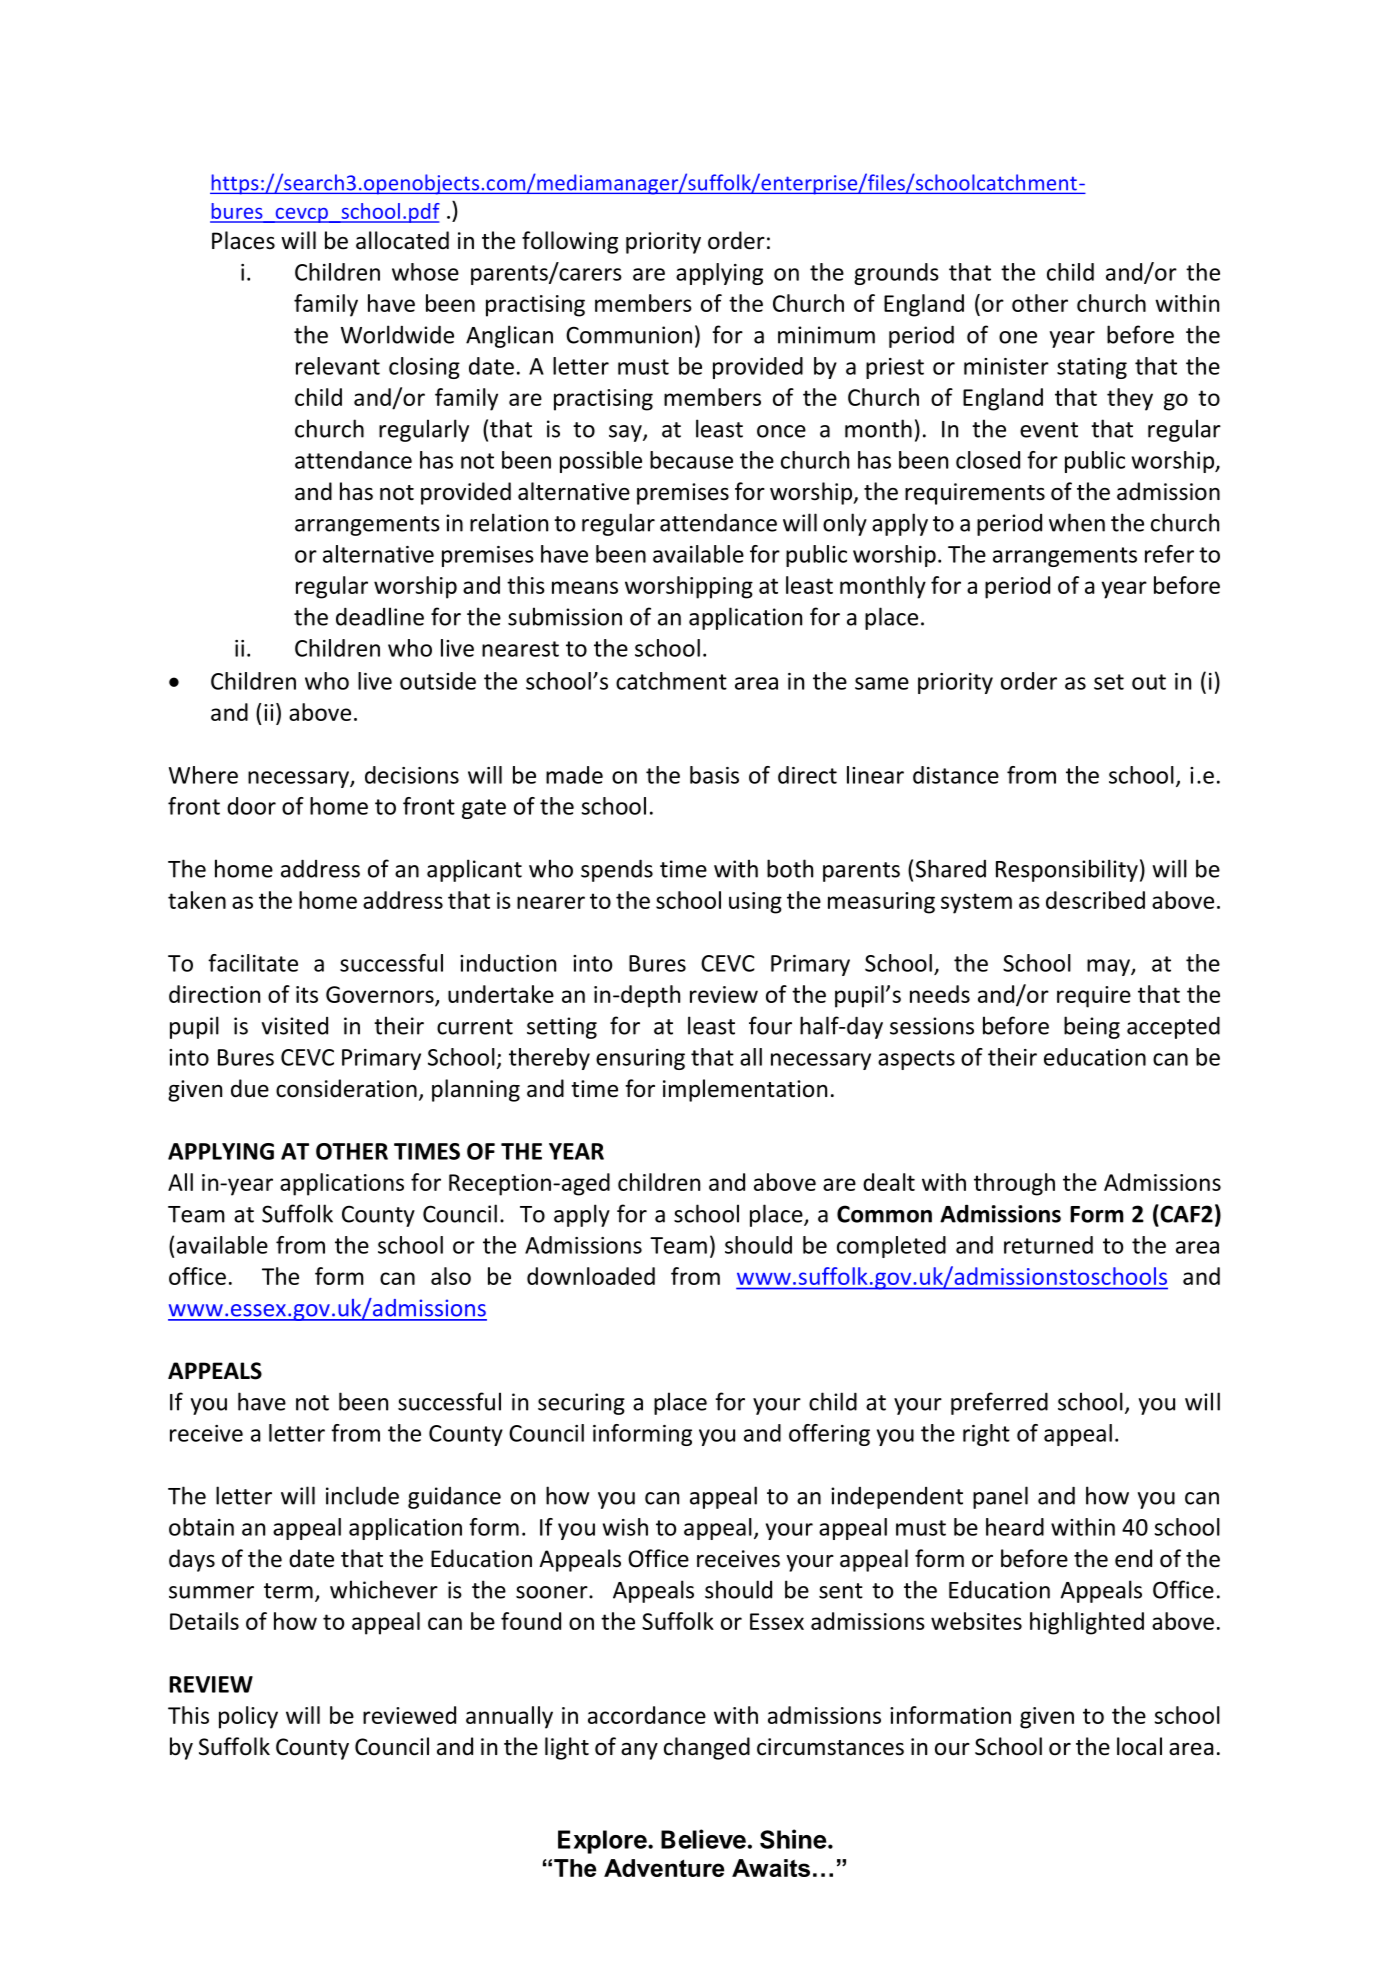 Image resolution: width=1389 pixels, height=1965 pixels. I want to click on right, so click(986, 1435).
